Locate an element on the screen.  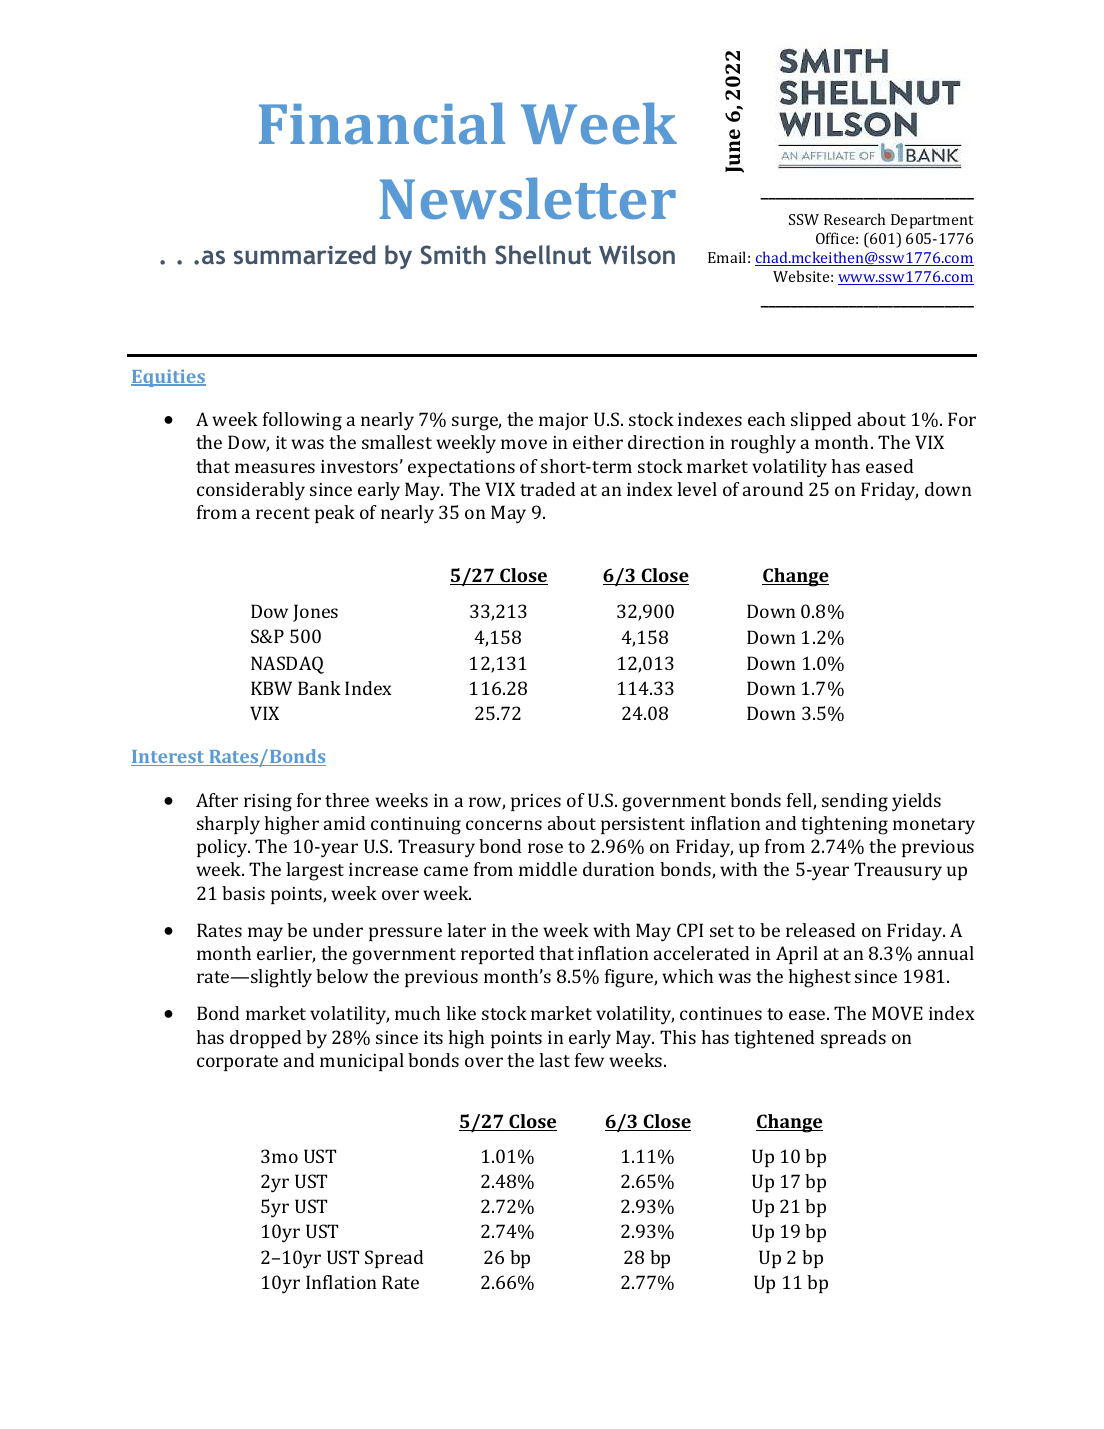
around is located at coordinates (773, 489).
